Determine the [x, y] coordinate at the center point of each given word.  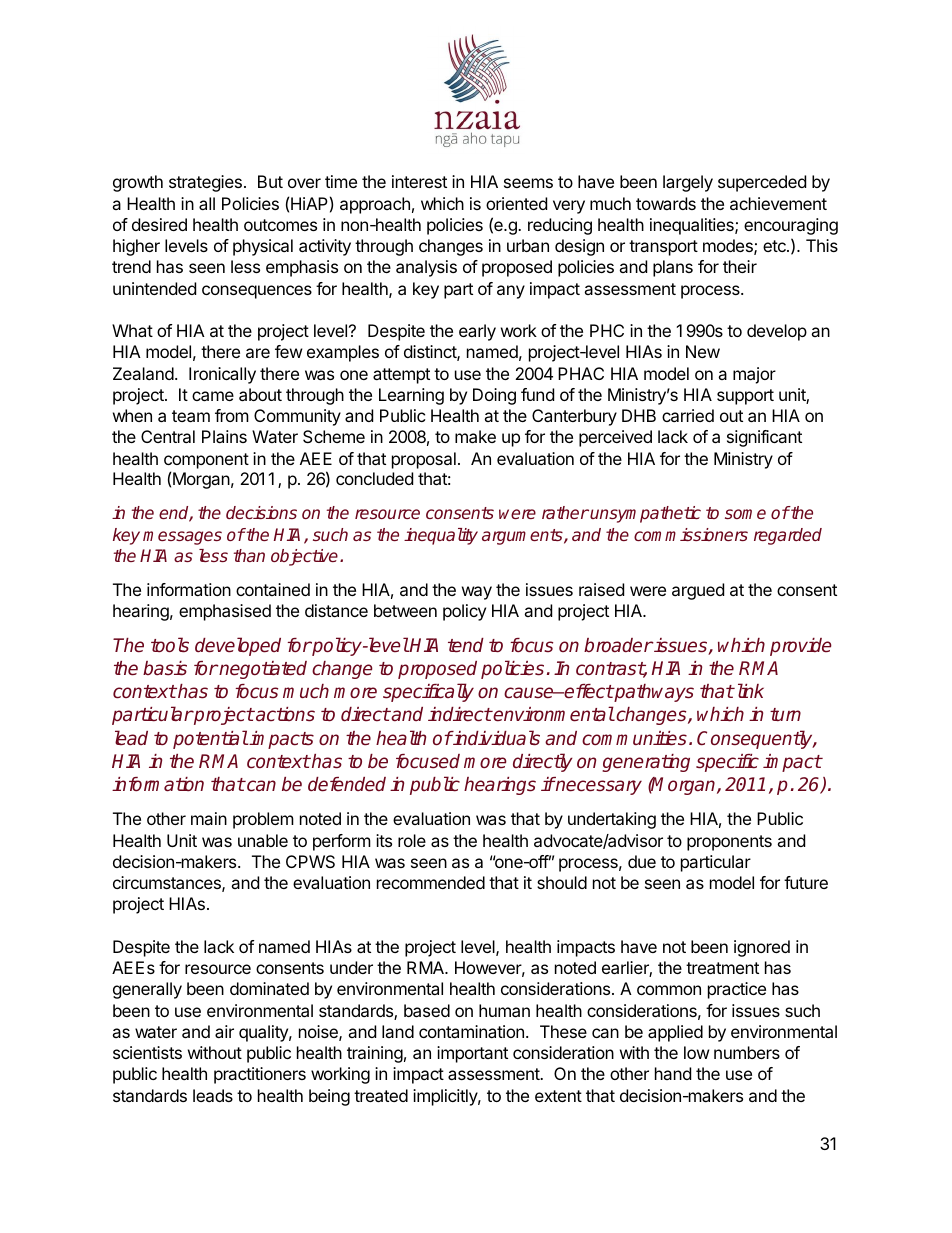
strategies [205, 183]
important [472, 1054]
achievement [778, 203]
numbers [747, 1052]
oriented [516, 203]
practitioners [260, 1075]
